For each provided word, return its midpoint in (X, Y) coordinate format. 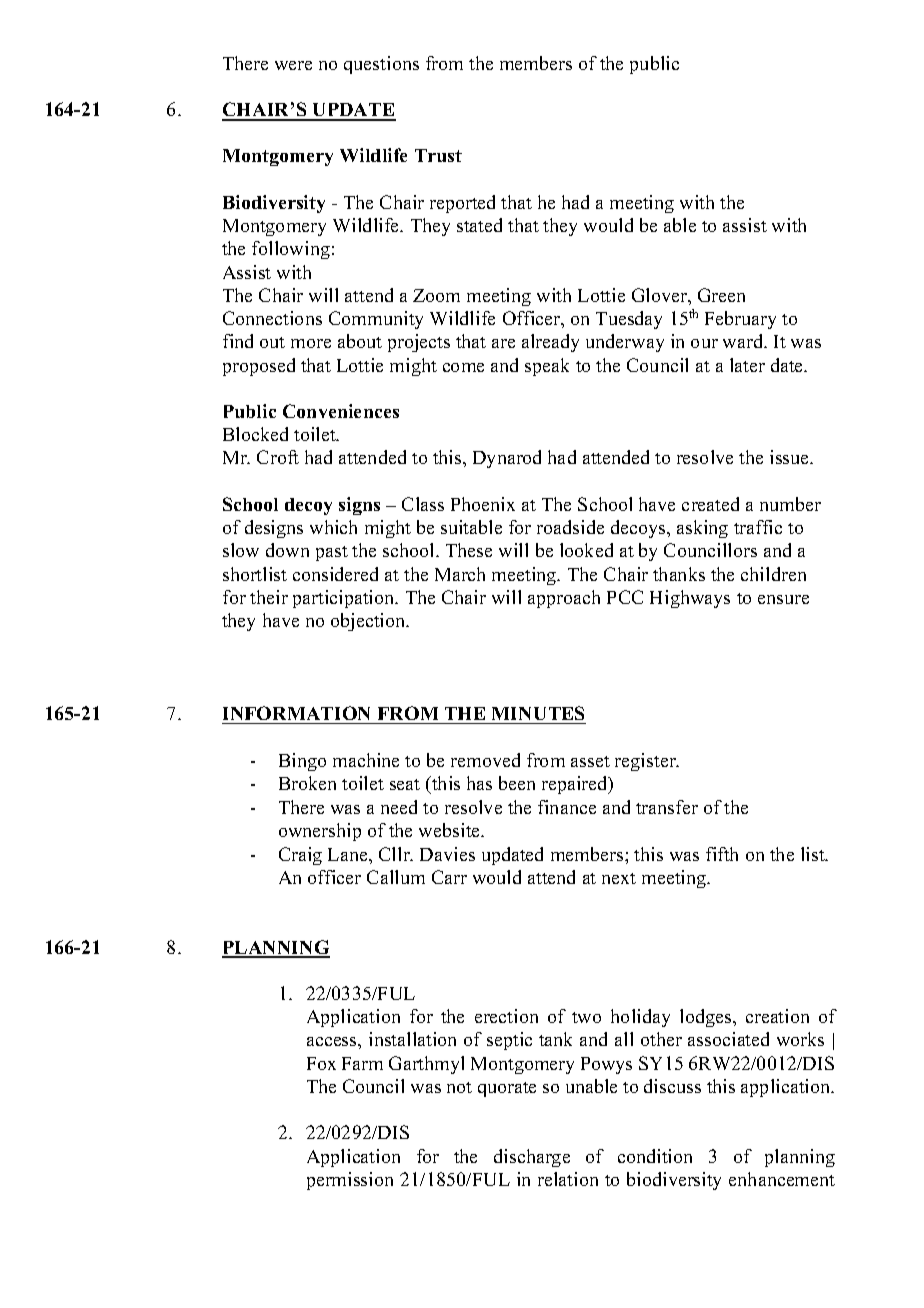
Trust (438, 155)
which (333, 527)
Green (721, 295)
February (740, 320)
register (646, 762)
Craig (300, 856)
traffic (758, 527)
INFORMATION (296, 713)
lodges (707, 1018)
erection (506, 1016)
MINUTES (538, 713)
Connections (272, 318)
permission (350, 1181)
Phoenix (483, 504)
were (293, 65)
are (503, 343)
